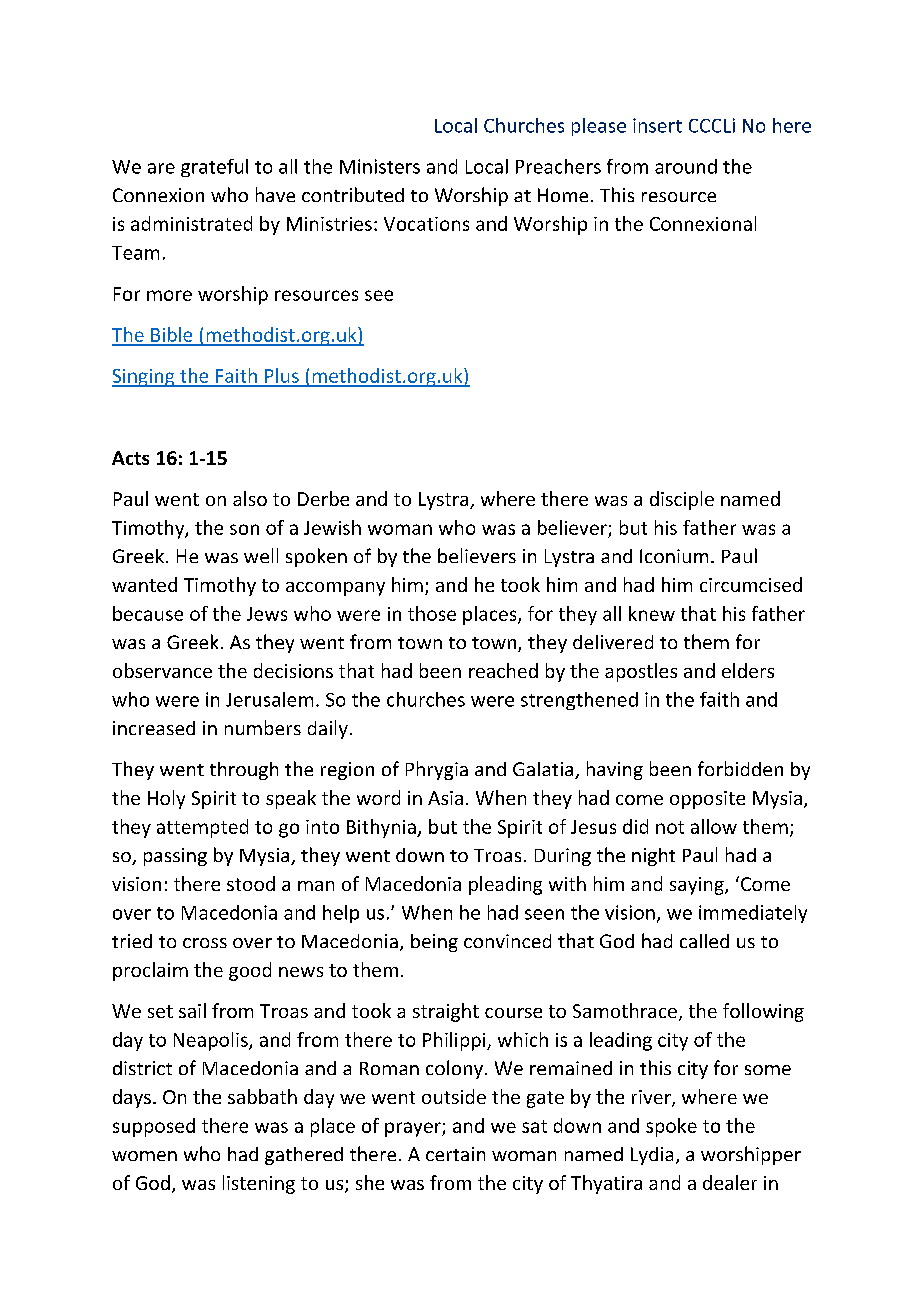 Image resolution: width=924 pixels, height=1308 pixels. What do you see at coordinates (162, 670) in the image?
I see `observance` at bounding box center [162, 670].
